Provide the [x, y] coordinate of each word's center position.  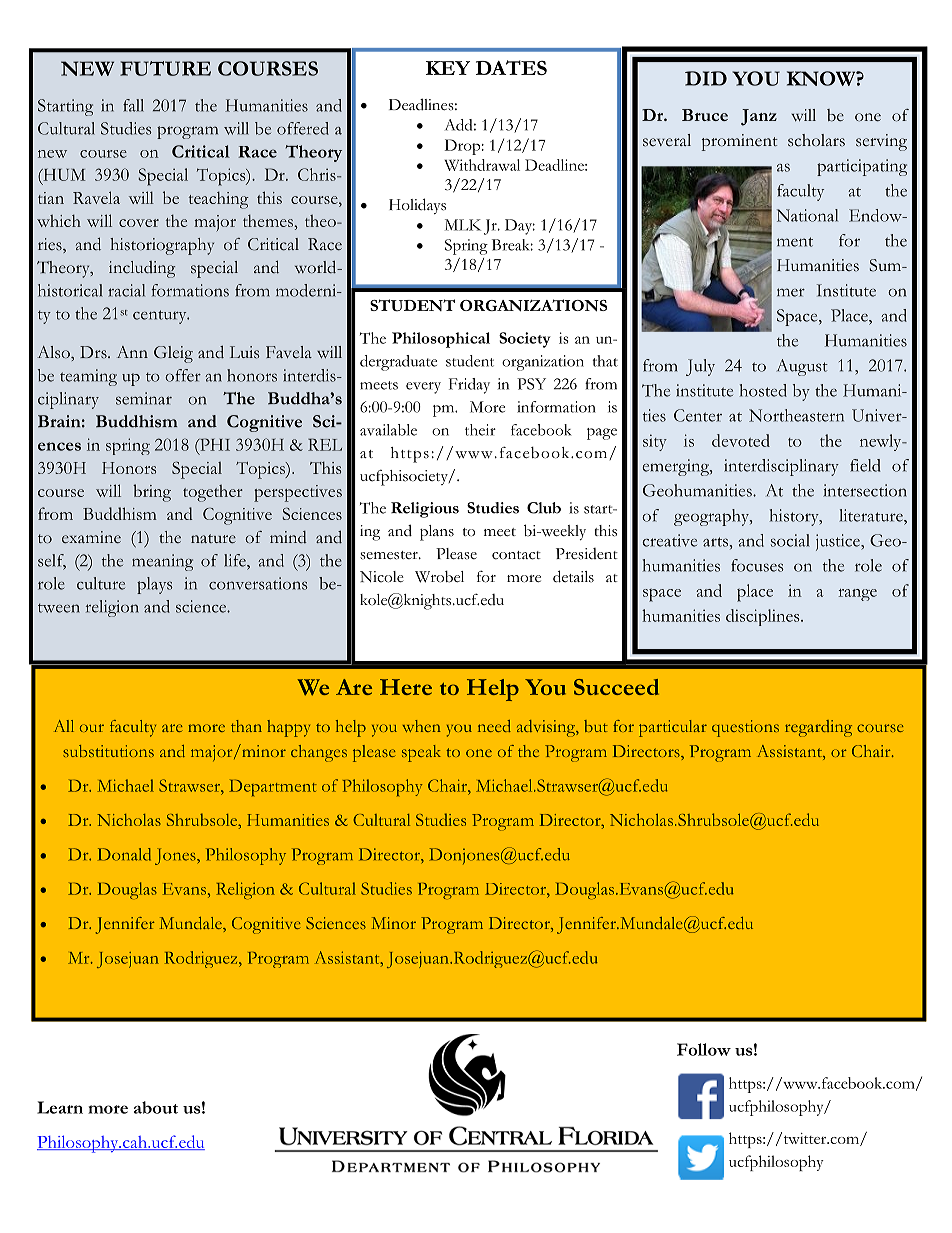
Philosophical [441, 340]
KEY [448, 68]
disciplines [764, 617]
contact [516, 555]
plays [154, 585]
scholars [816, 140]
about [156, 1107]
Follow [704, 1049]
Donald [124, 854]
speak [421, 753]
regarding [818, 728]
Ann [132, 352]
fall [133, 105]
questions [745, 728]
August [802, 367]
